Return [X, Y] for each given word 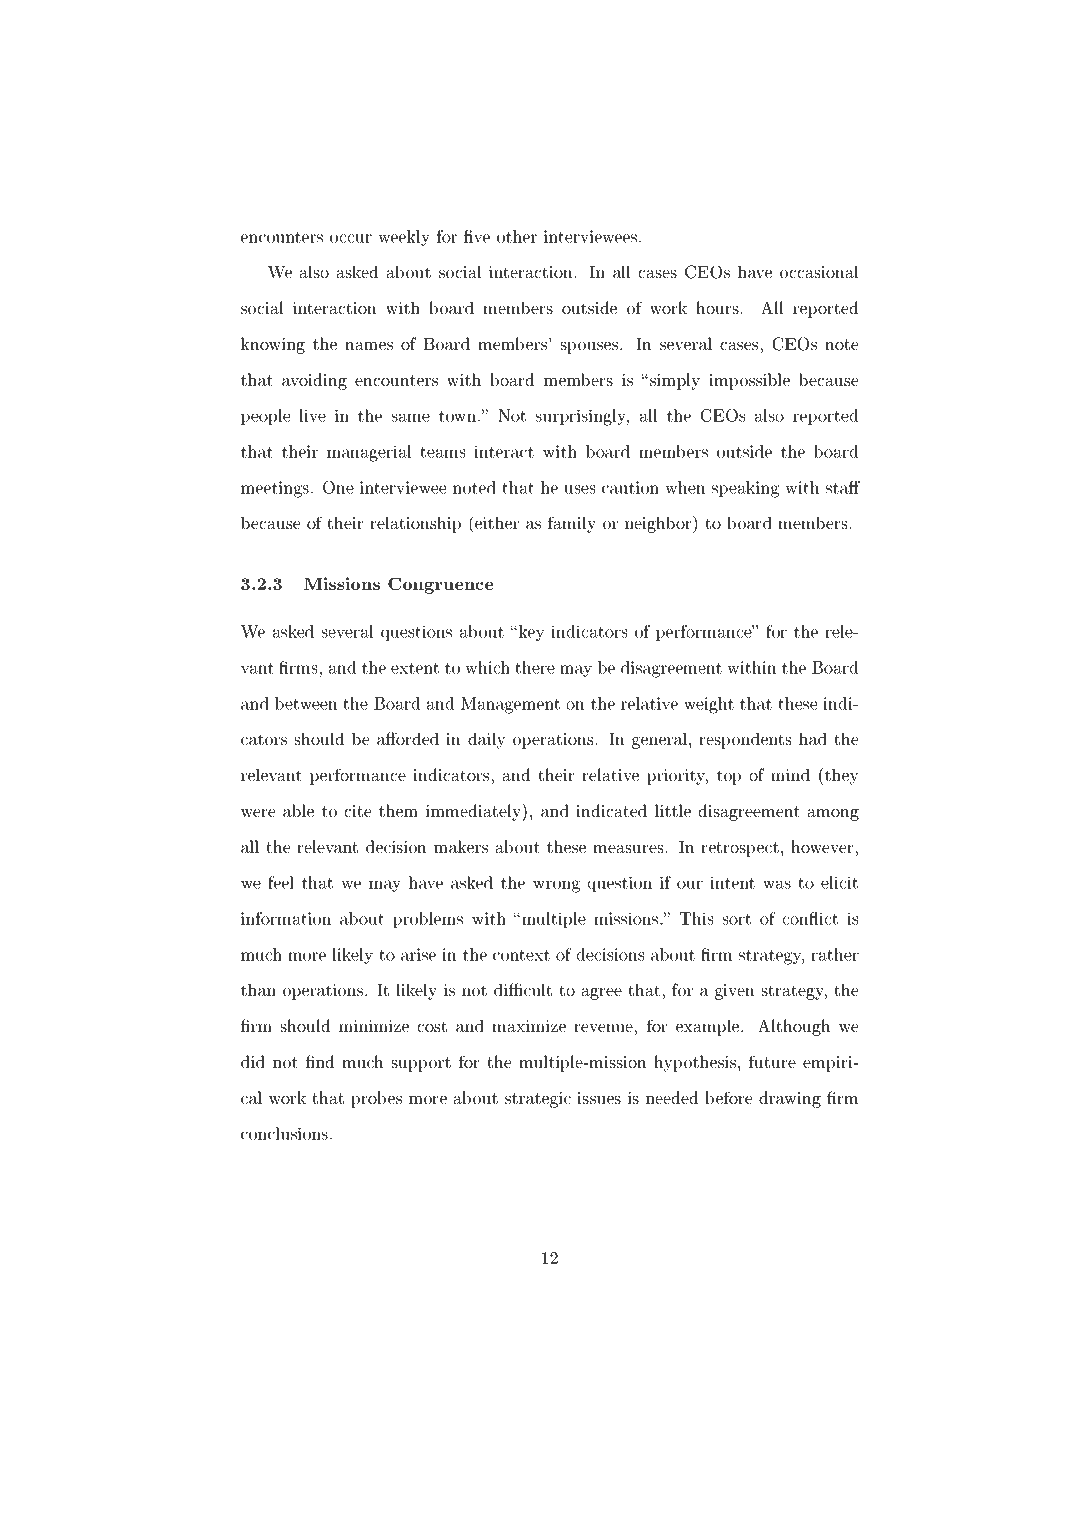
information [286, 918]
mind [790, 774]
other [517, 236]
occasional [819, 272]
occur [351, 238]
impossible [749, 381]
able [298, 810]
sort [737, 919]
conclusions [284, 1133]
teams [442, 452]
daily [486, 741]
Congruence [440, 586]
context [521, 955]
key [530, 633]
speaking [745, 489]
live [313, 415]
